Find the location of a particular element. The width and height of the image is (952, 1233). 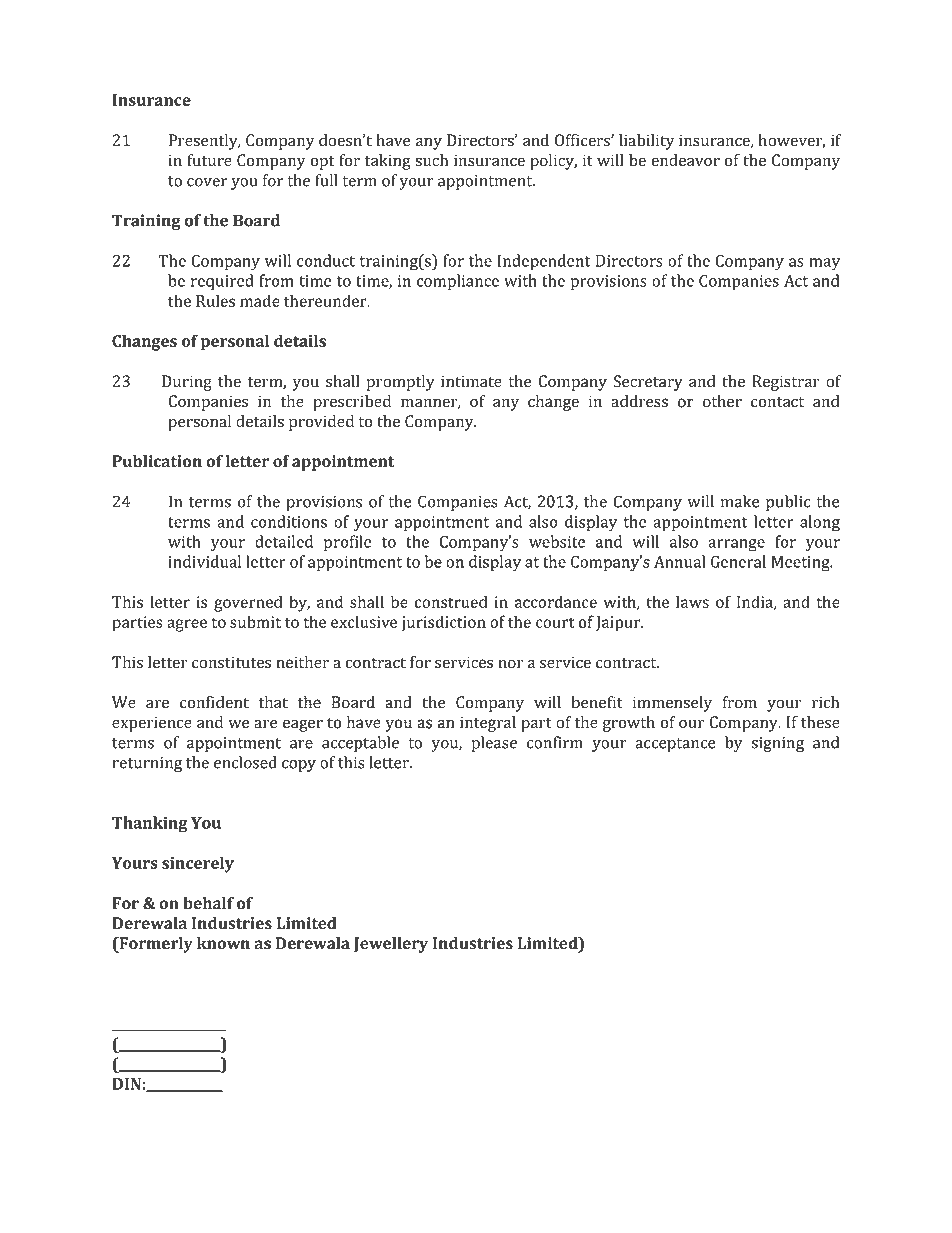

future is located at coordinates (209, 160).
